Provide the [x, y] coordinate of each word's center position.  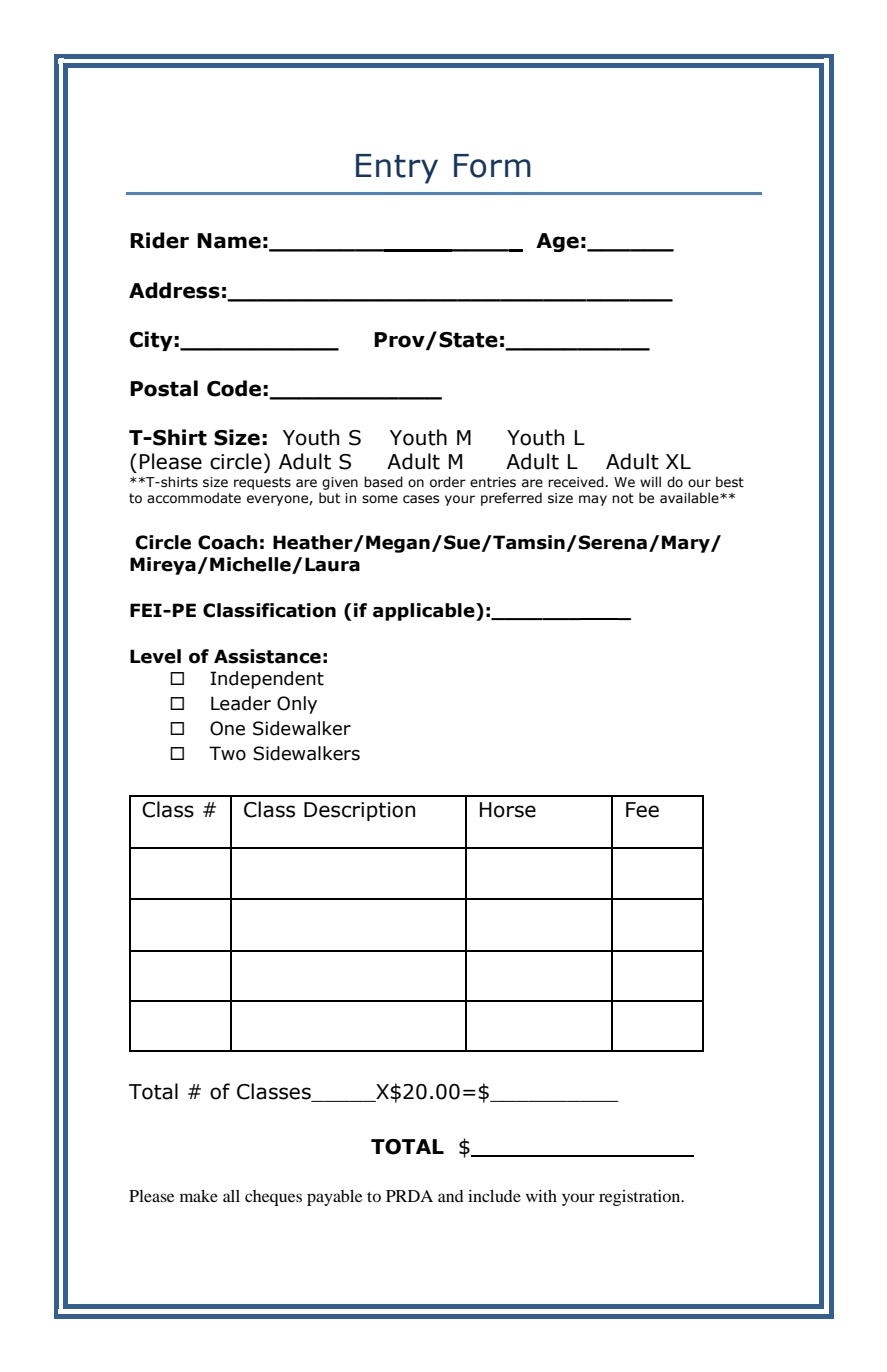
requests [262, 483]
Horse [508, 810]
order [448, 482]
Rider [159, 240]
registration [641, 1198]
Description [359, 811]
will [650, 481]
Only [297, 705]
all [231, 1196]
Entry [397, 169]
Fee [642, 810]
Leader [241, 703]
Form [492, 166]
